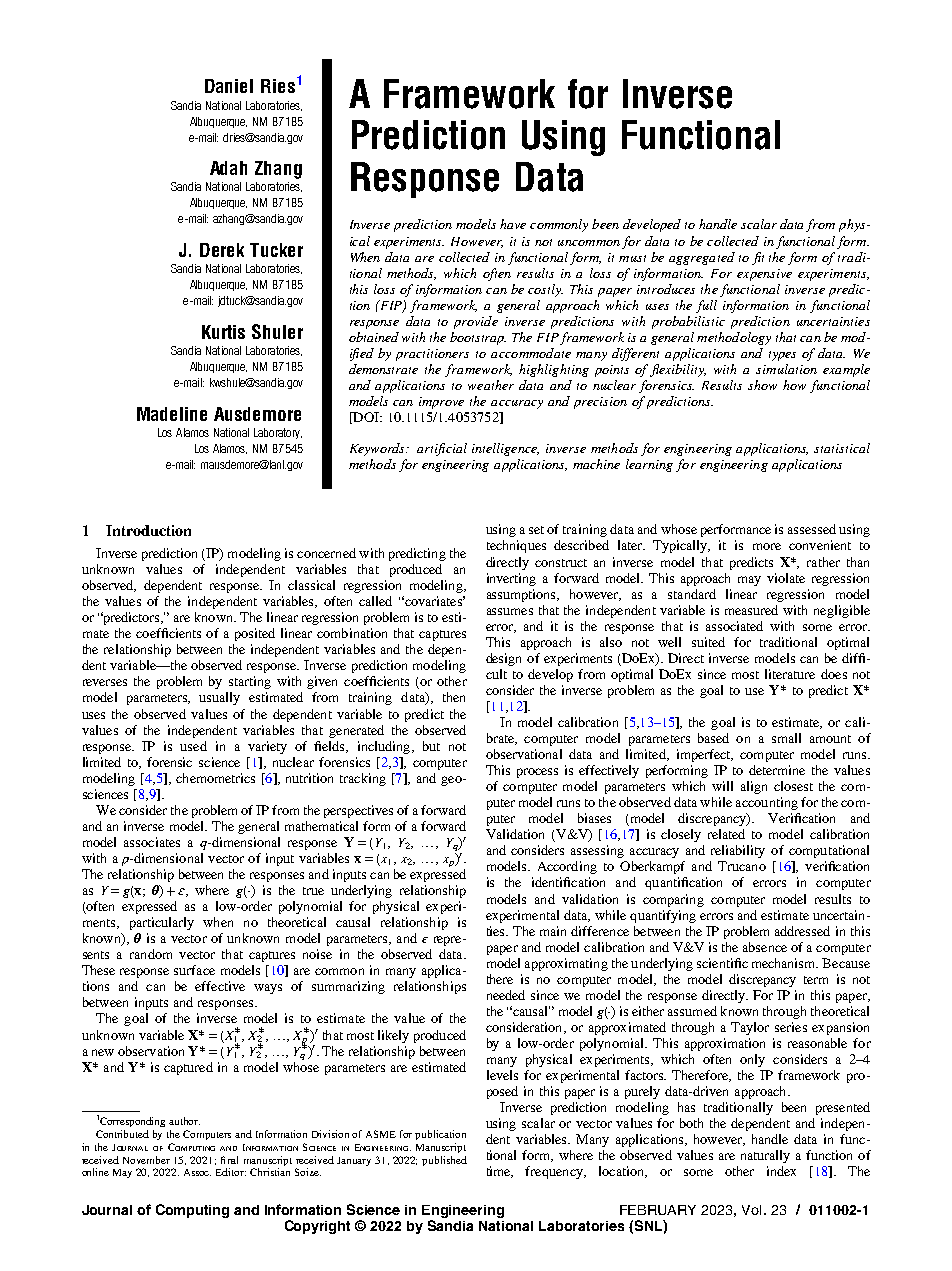  Describe the element at coordinates (702, 258) in the image. I see `aggregated` at that location.
